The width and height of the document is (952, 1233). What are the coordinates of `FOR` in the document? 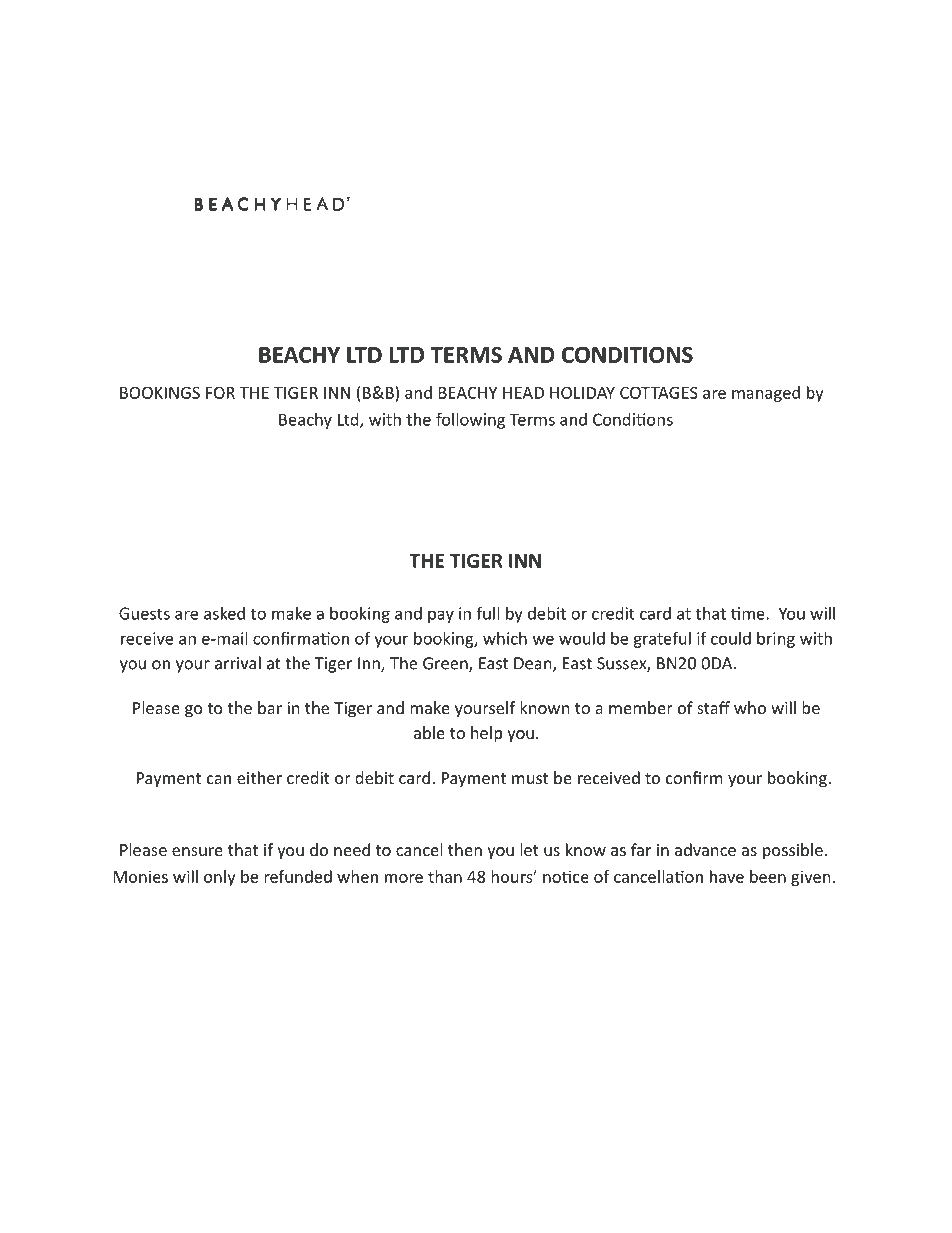 It's located at (220, 392).
